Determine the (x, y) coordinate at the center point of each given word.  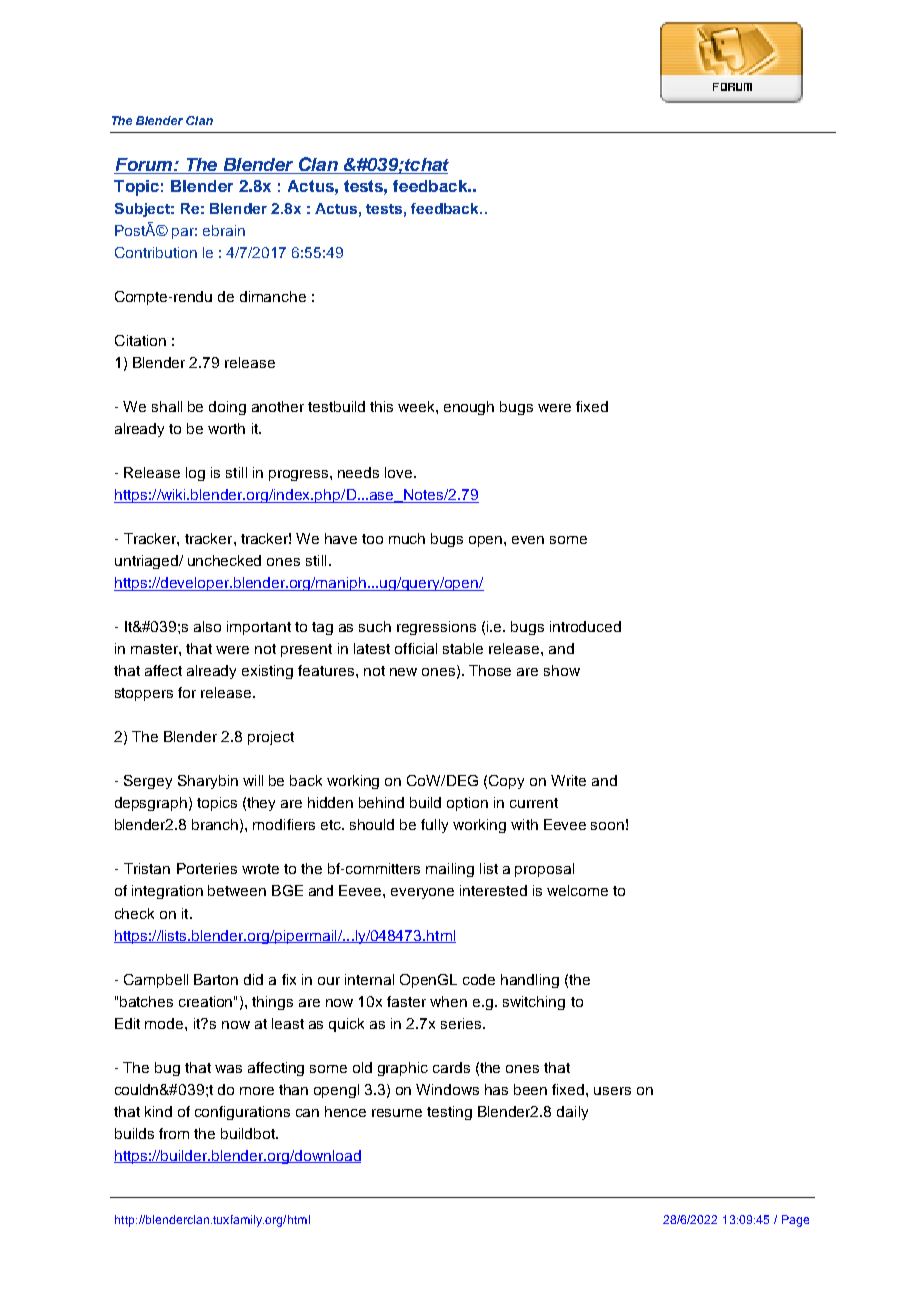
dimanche (273, 296)
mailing (450, 870)
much (407, 538)
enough (469, 408)
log (195, 474)
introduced (585, 626)
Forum (145, 164)
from (174, 1133)
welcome (577, 890)
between (237, 890)
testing (449, 1113)
